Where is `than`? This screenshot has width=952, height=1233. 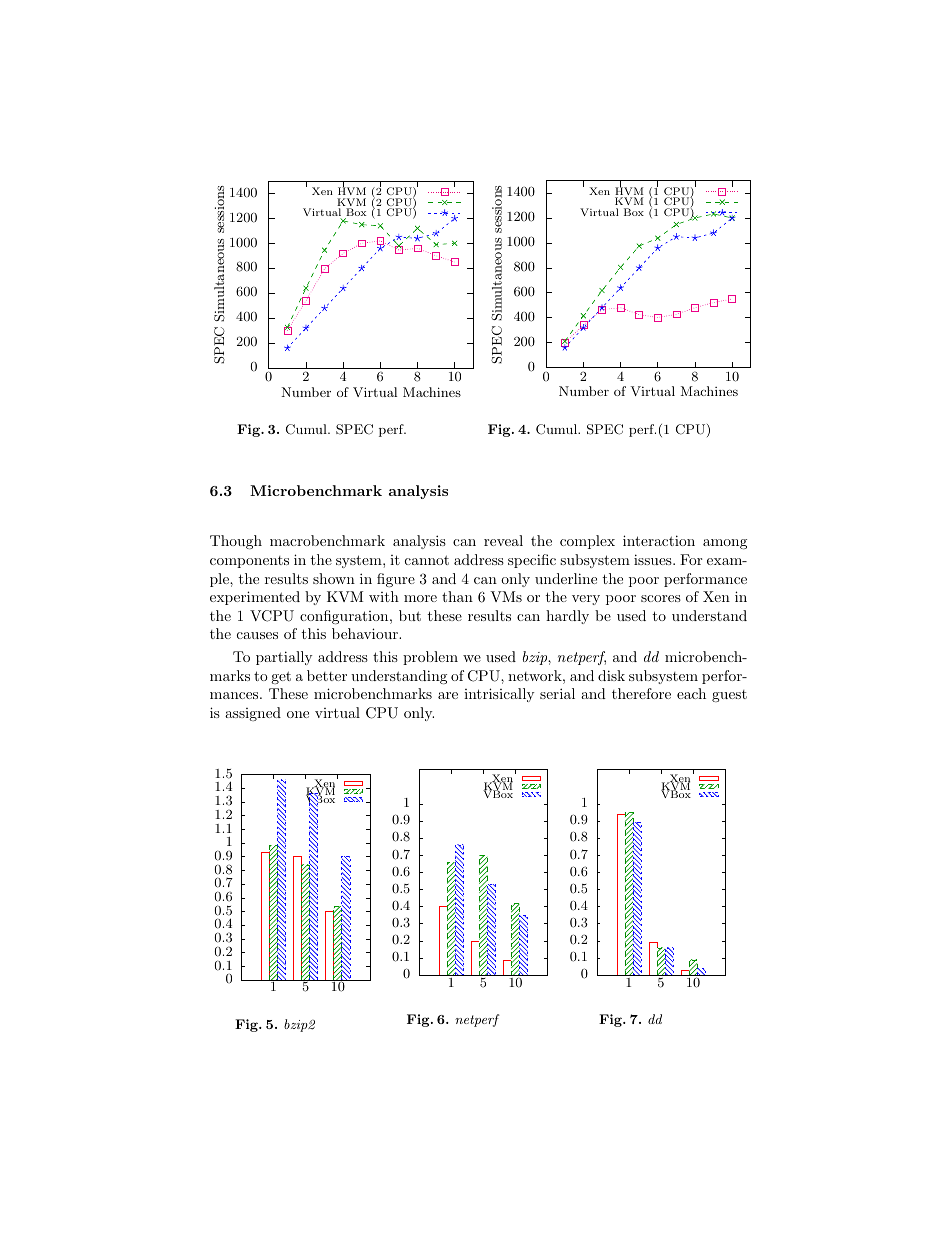
than is located at coordinates (457, 596).
